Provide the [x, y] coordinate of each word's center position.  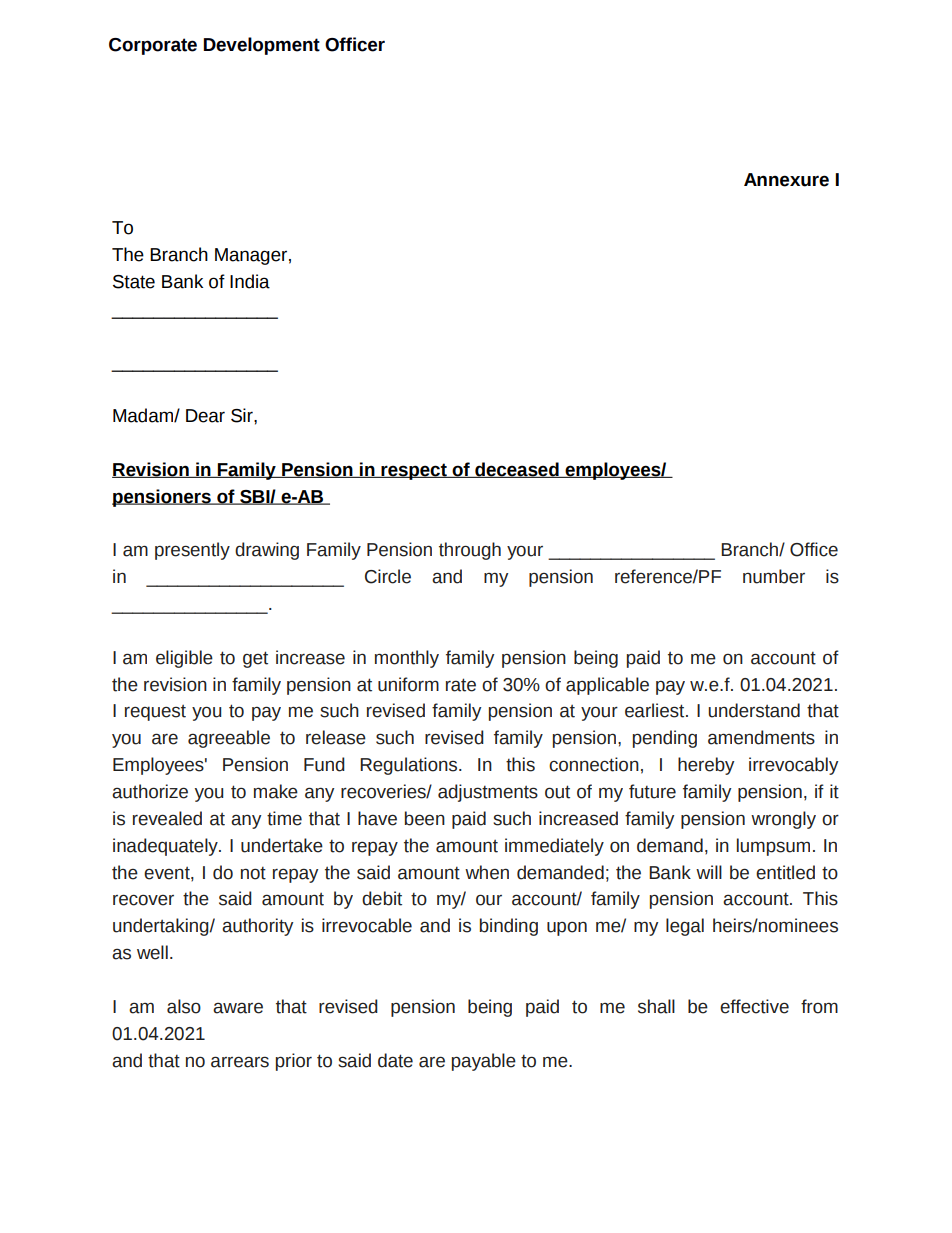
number [774, 576]
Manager [251, 256]
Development [261, 46]
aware [238, 1008]
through [470, 551]
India [250, 281]
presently [192, 551]
